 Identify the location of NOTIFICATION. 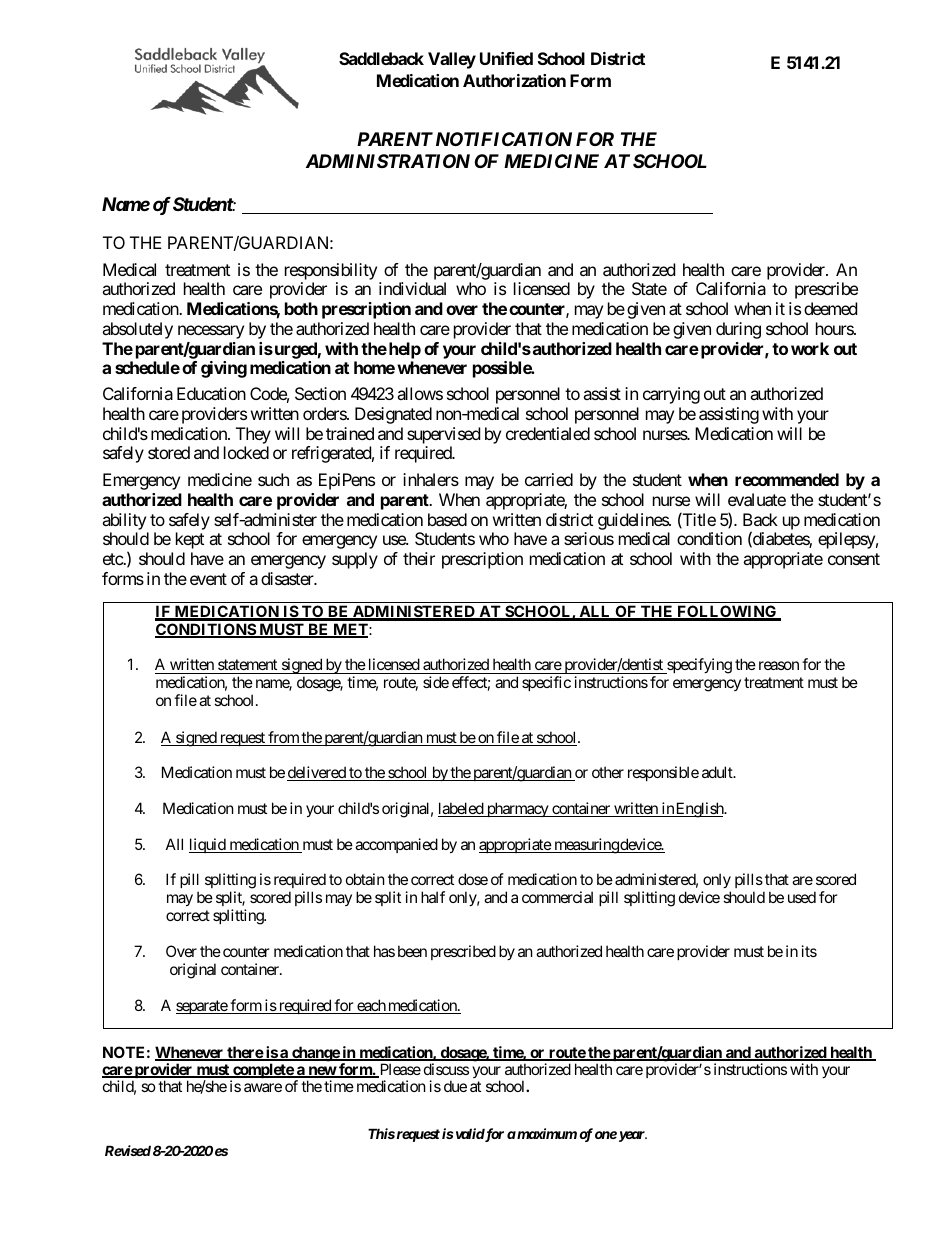
(504, 139).
